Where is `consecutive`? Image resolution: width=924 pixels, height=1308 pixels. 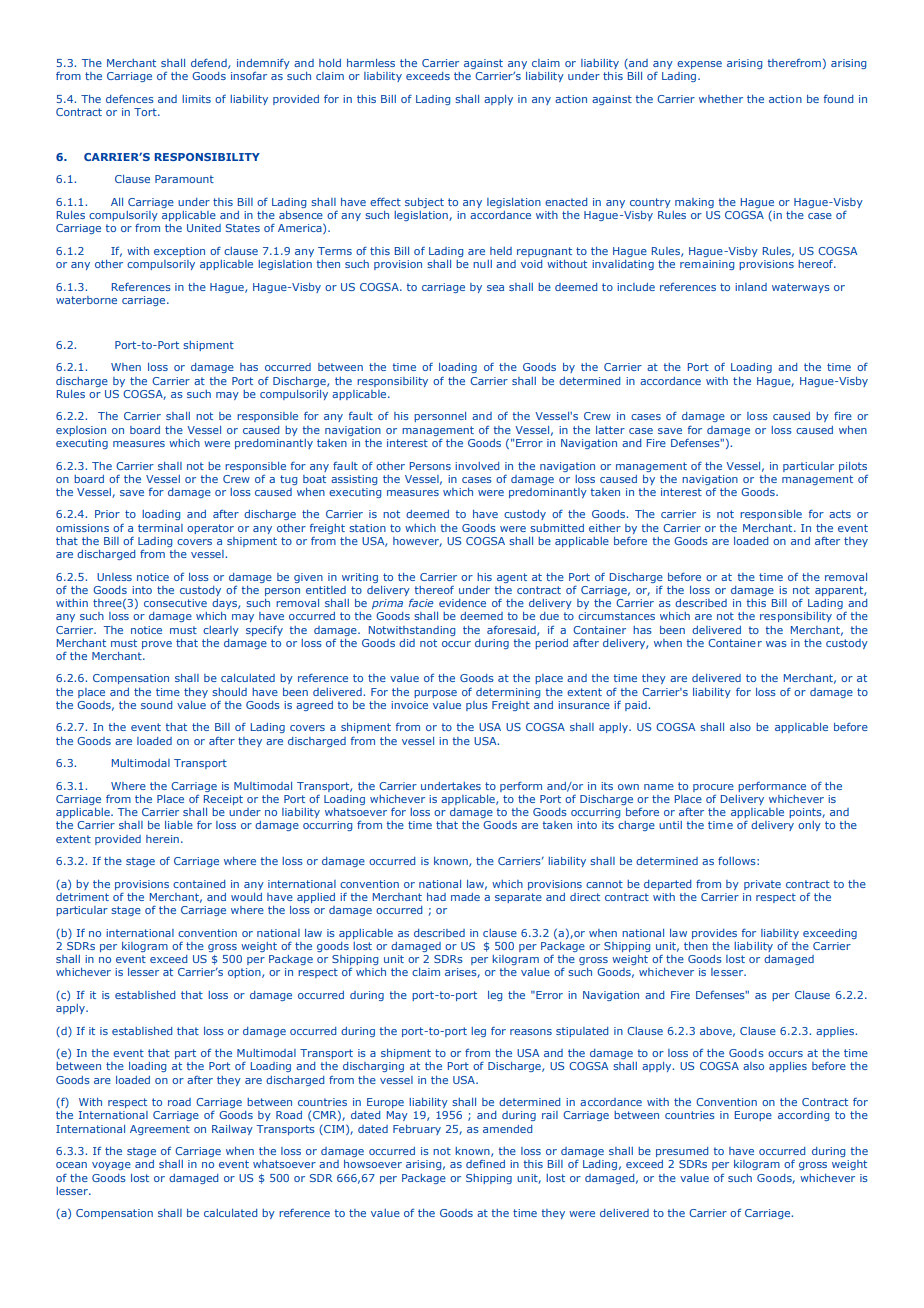
consecutive is located at coordinates (175, 603).
